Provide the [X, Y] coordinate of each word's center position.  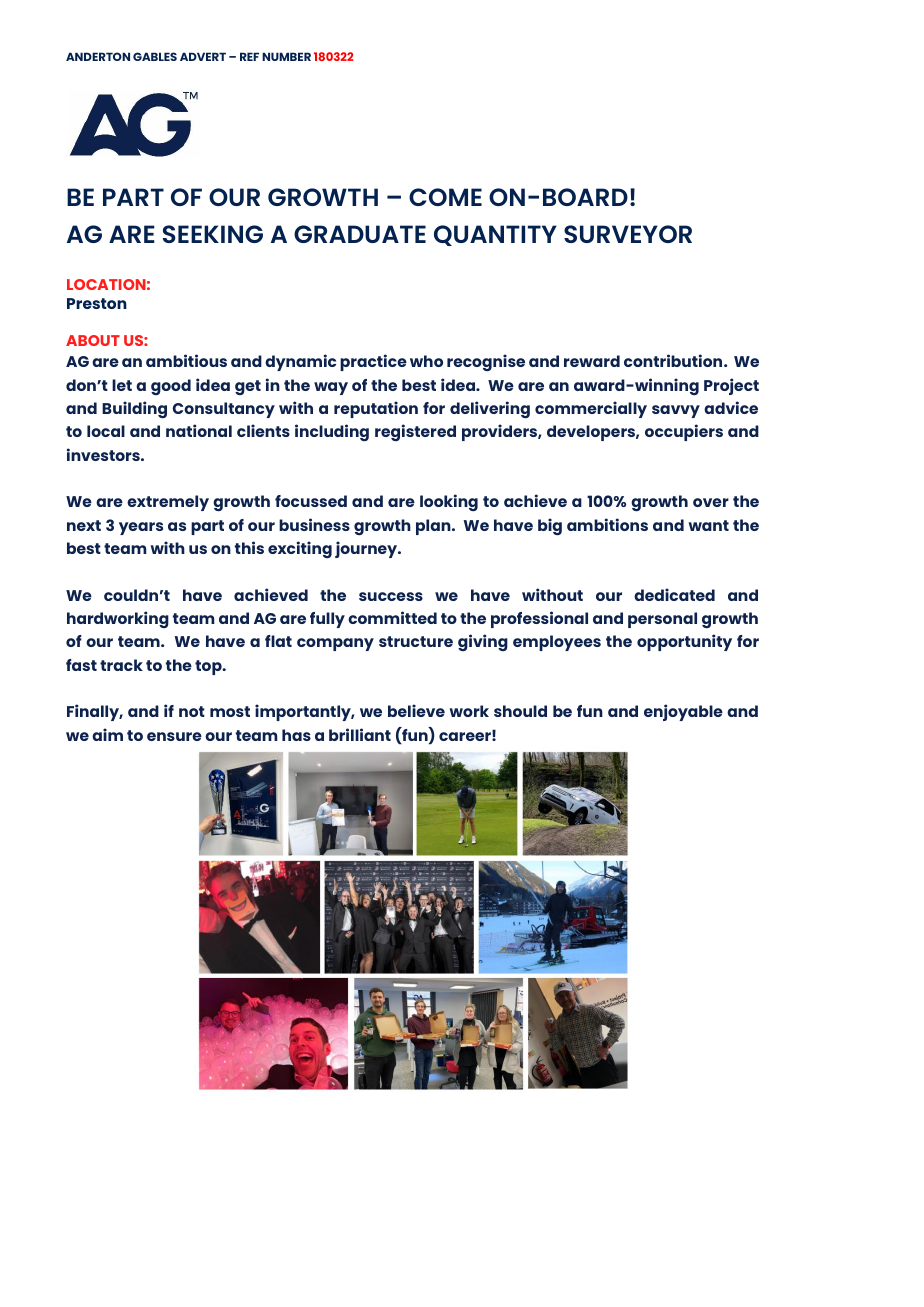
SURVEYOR [628, 234]
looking [449, 502]
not [192, 711]
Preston [97, 303]
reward [592, 361]
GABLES [155, 56]
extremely [168, 503]
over [711, 502]
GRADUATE [360, 234]
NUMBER [286, 56]
